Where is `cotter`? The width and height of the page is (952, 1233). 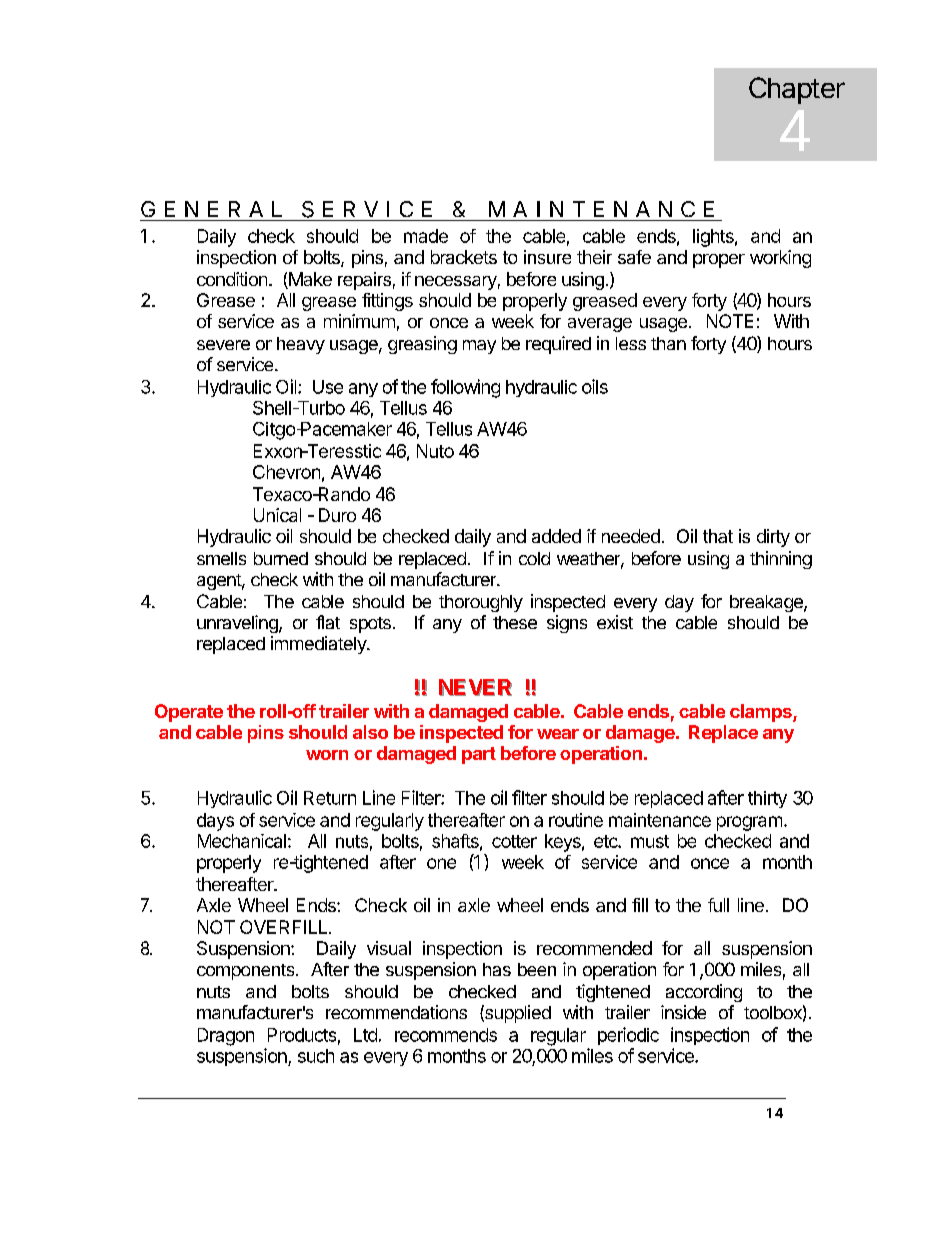 cotter is located at coordinates (514, 841).
